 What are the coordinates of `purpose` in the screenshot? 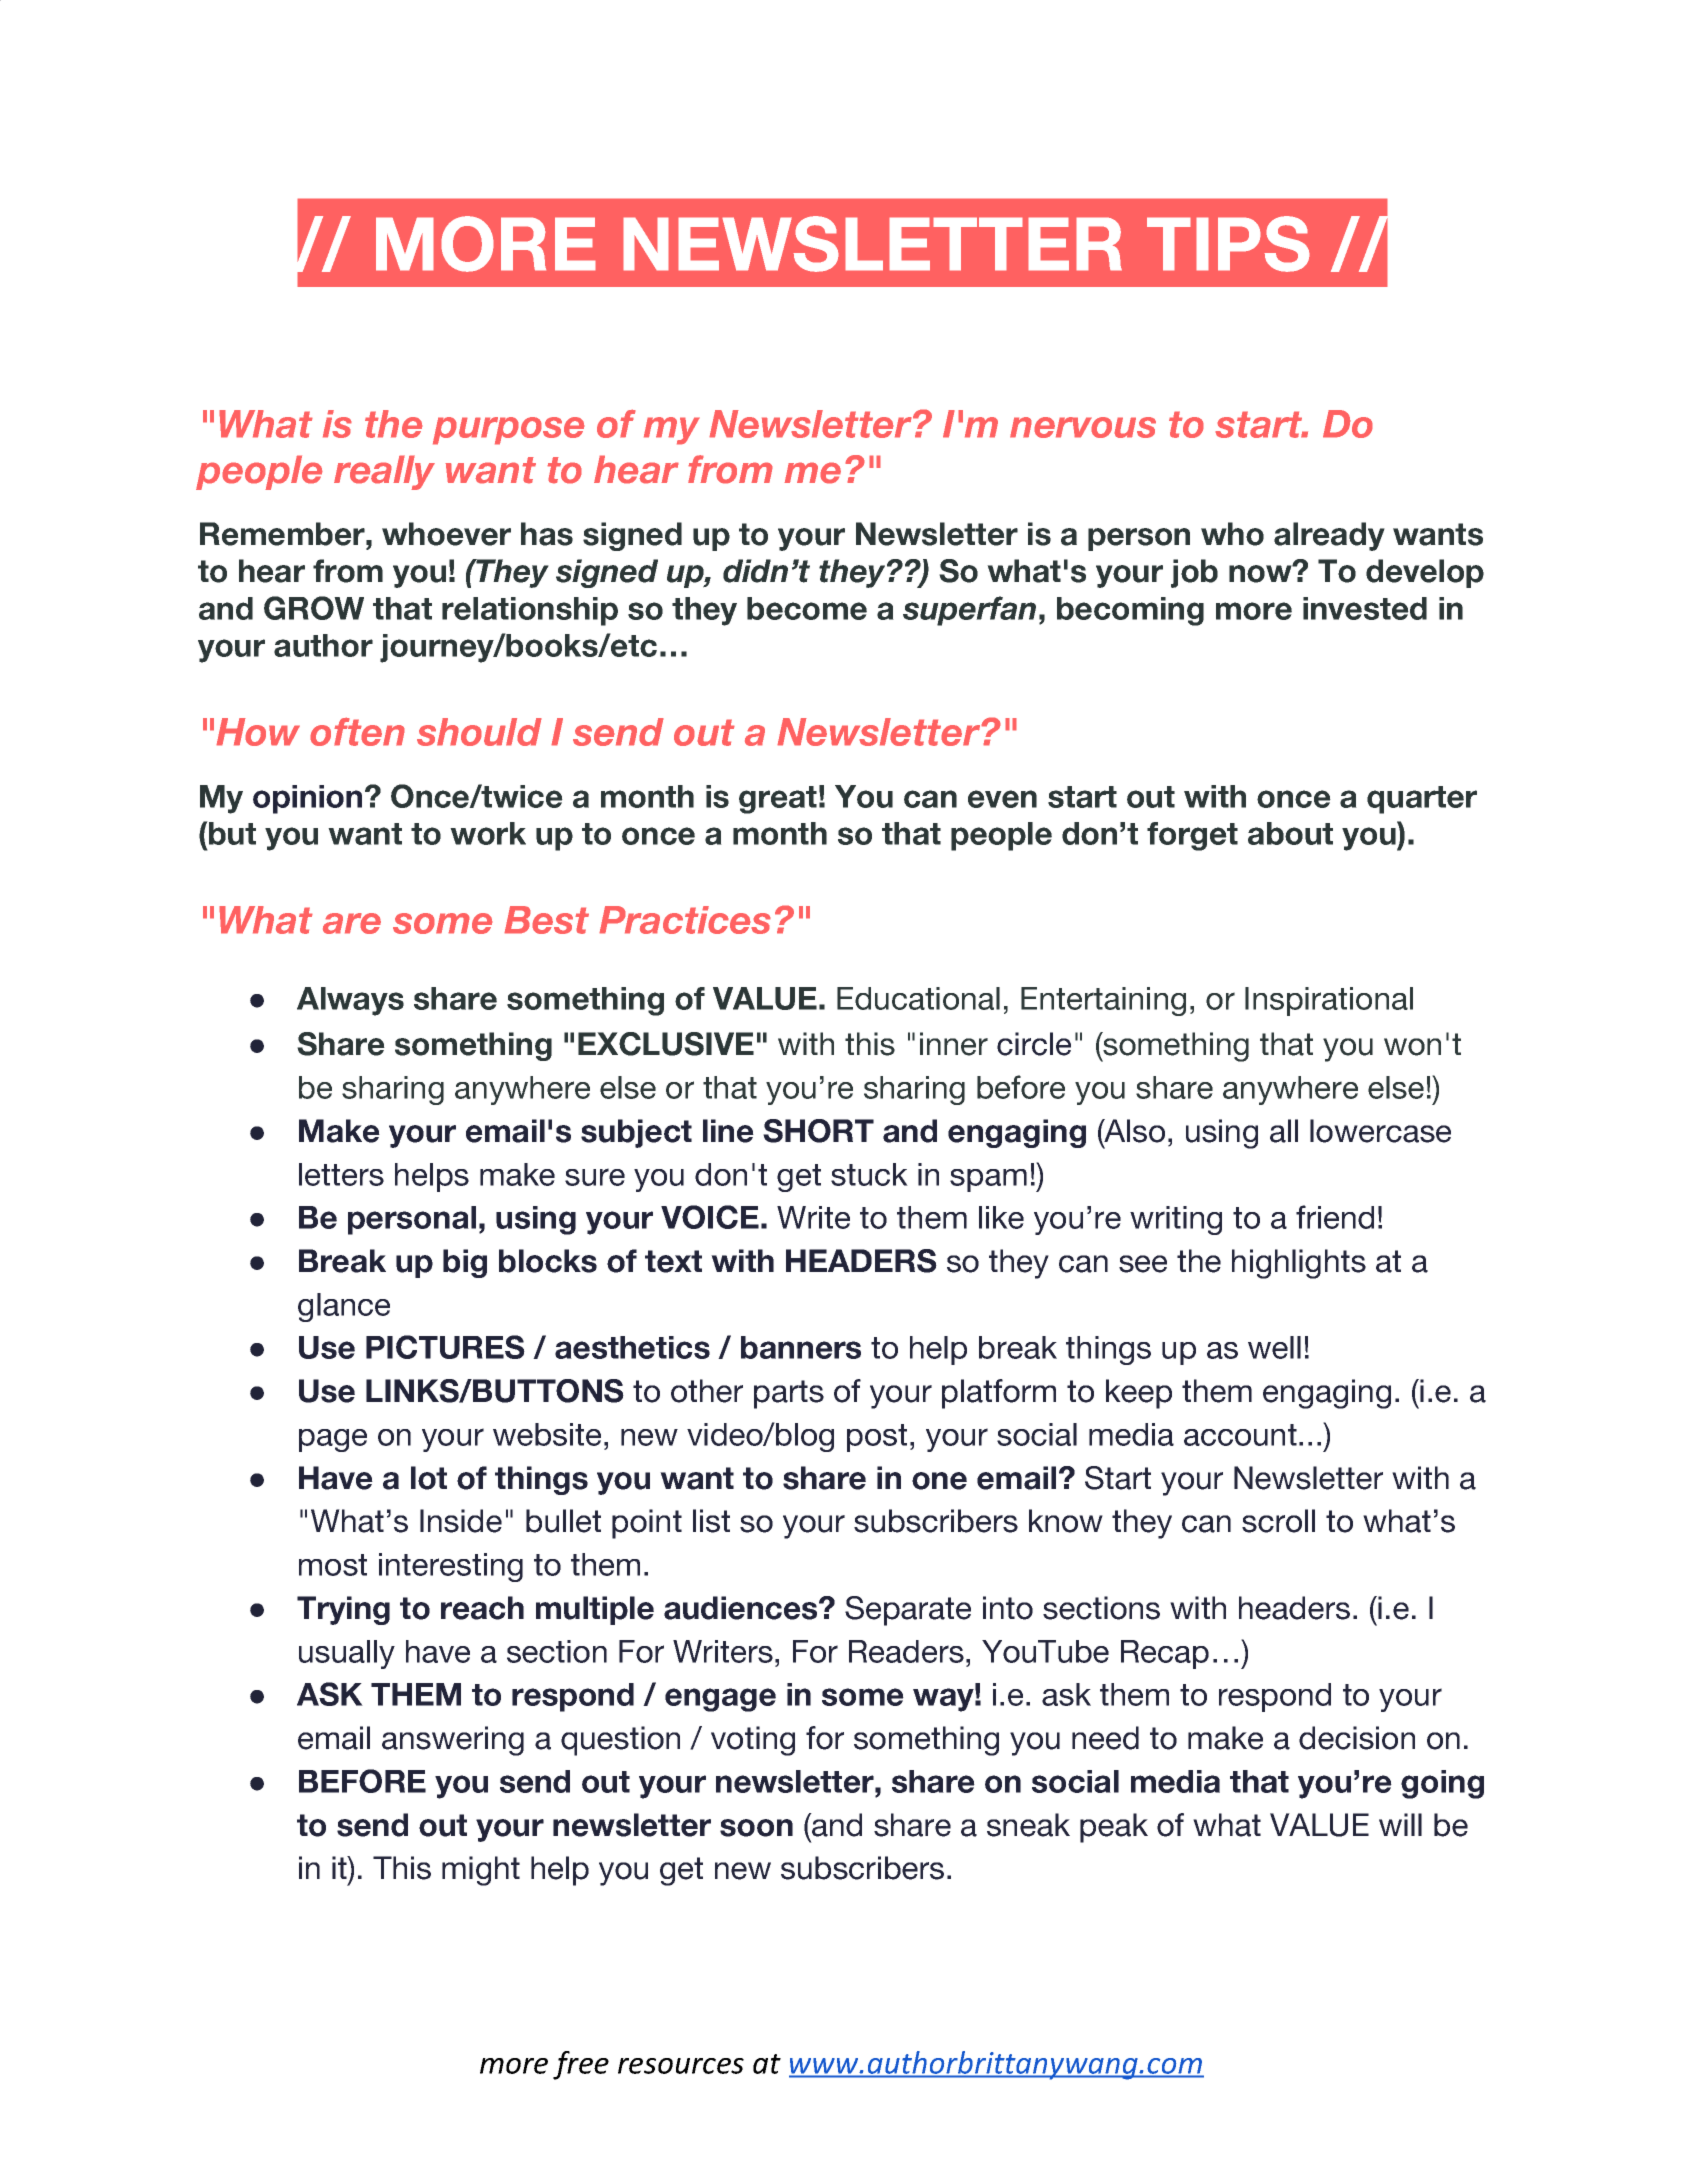 It's located at (509, 431).
